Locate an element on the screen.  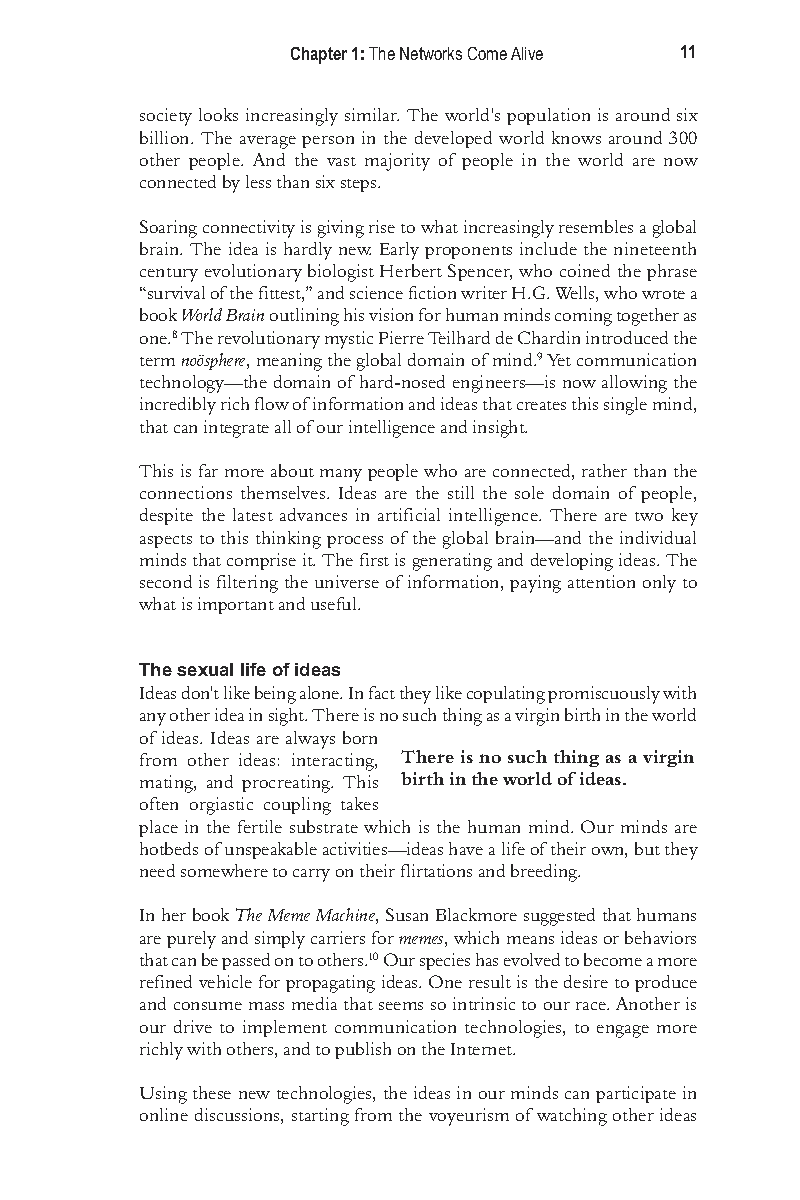
fiction is located at coordinates (432, 292).
